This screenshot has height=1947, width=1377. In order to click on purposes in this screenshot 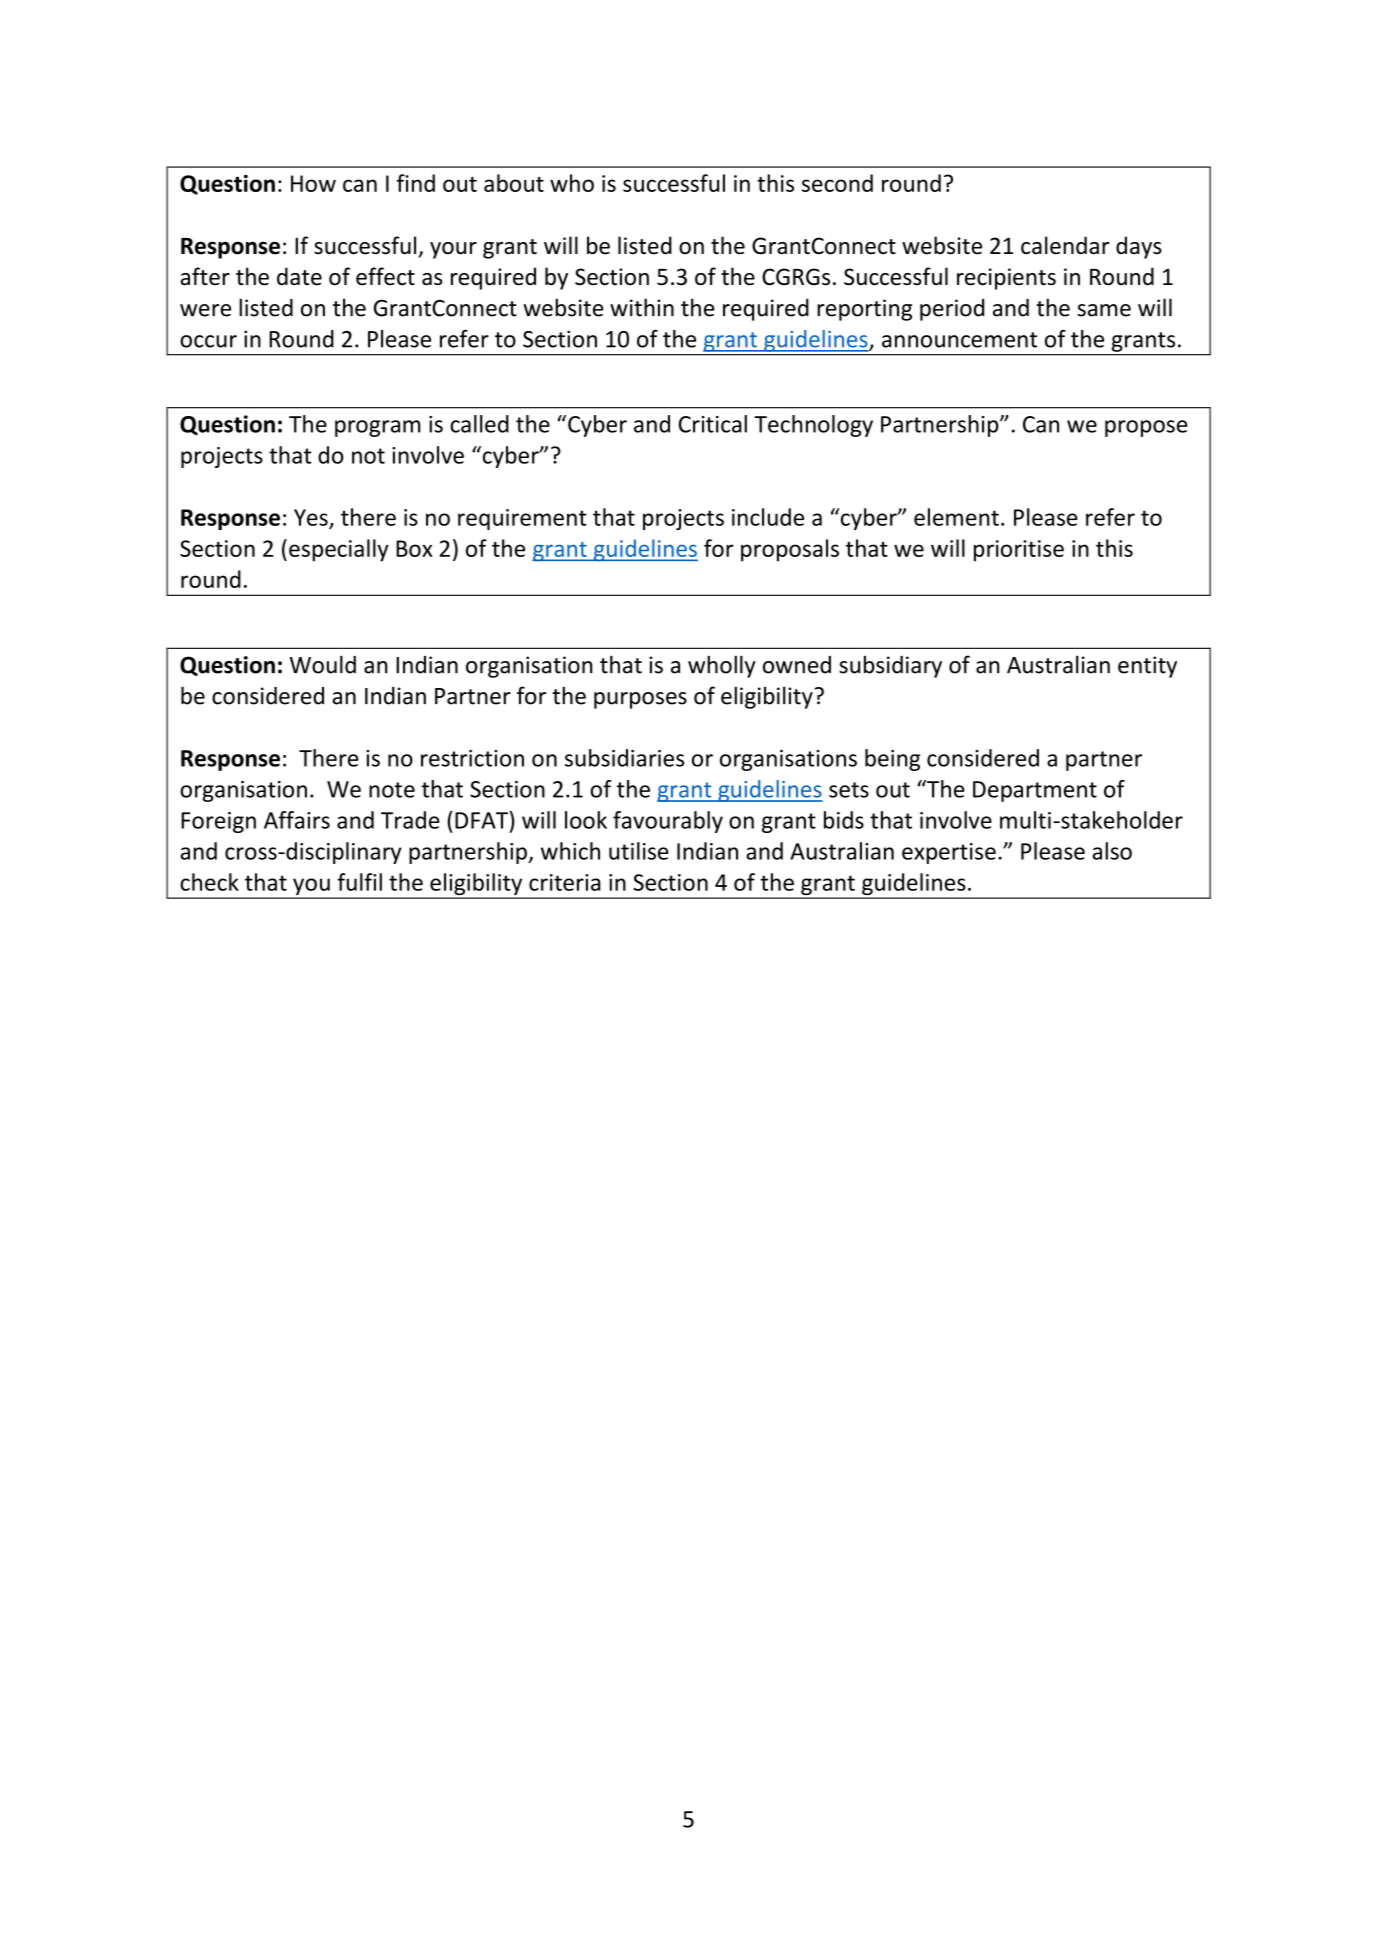, I will do `click(640, 700)`.
